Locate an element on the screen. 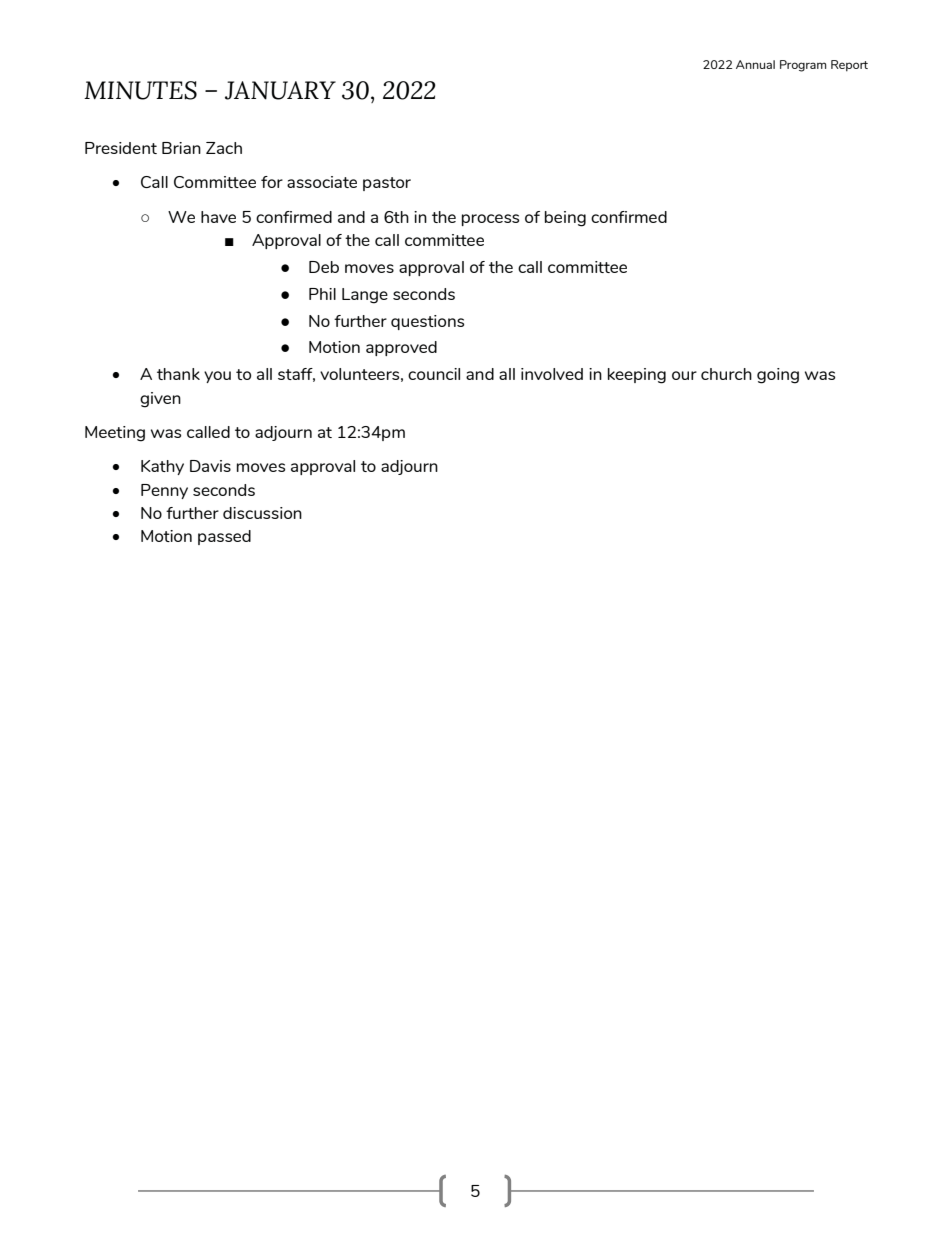  MINUTES is located at coordinates (140, 90).
